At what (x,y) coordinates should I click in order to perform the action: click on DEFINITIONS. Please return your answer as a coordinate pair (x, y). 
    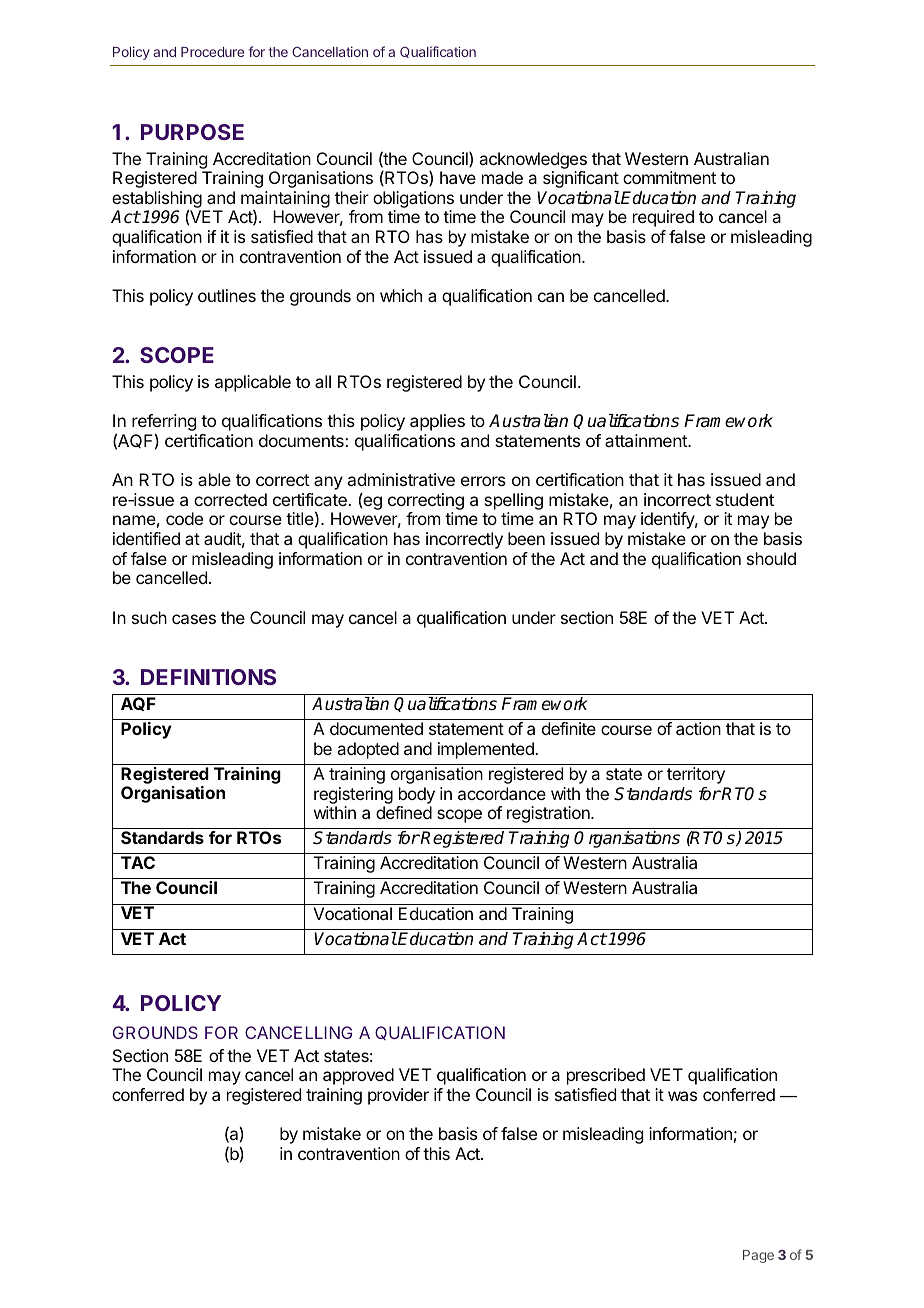
    Looking at the image, I should click on (208, 677).
